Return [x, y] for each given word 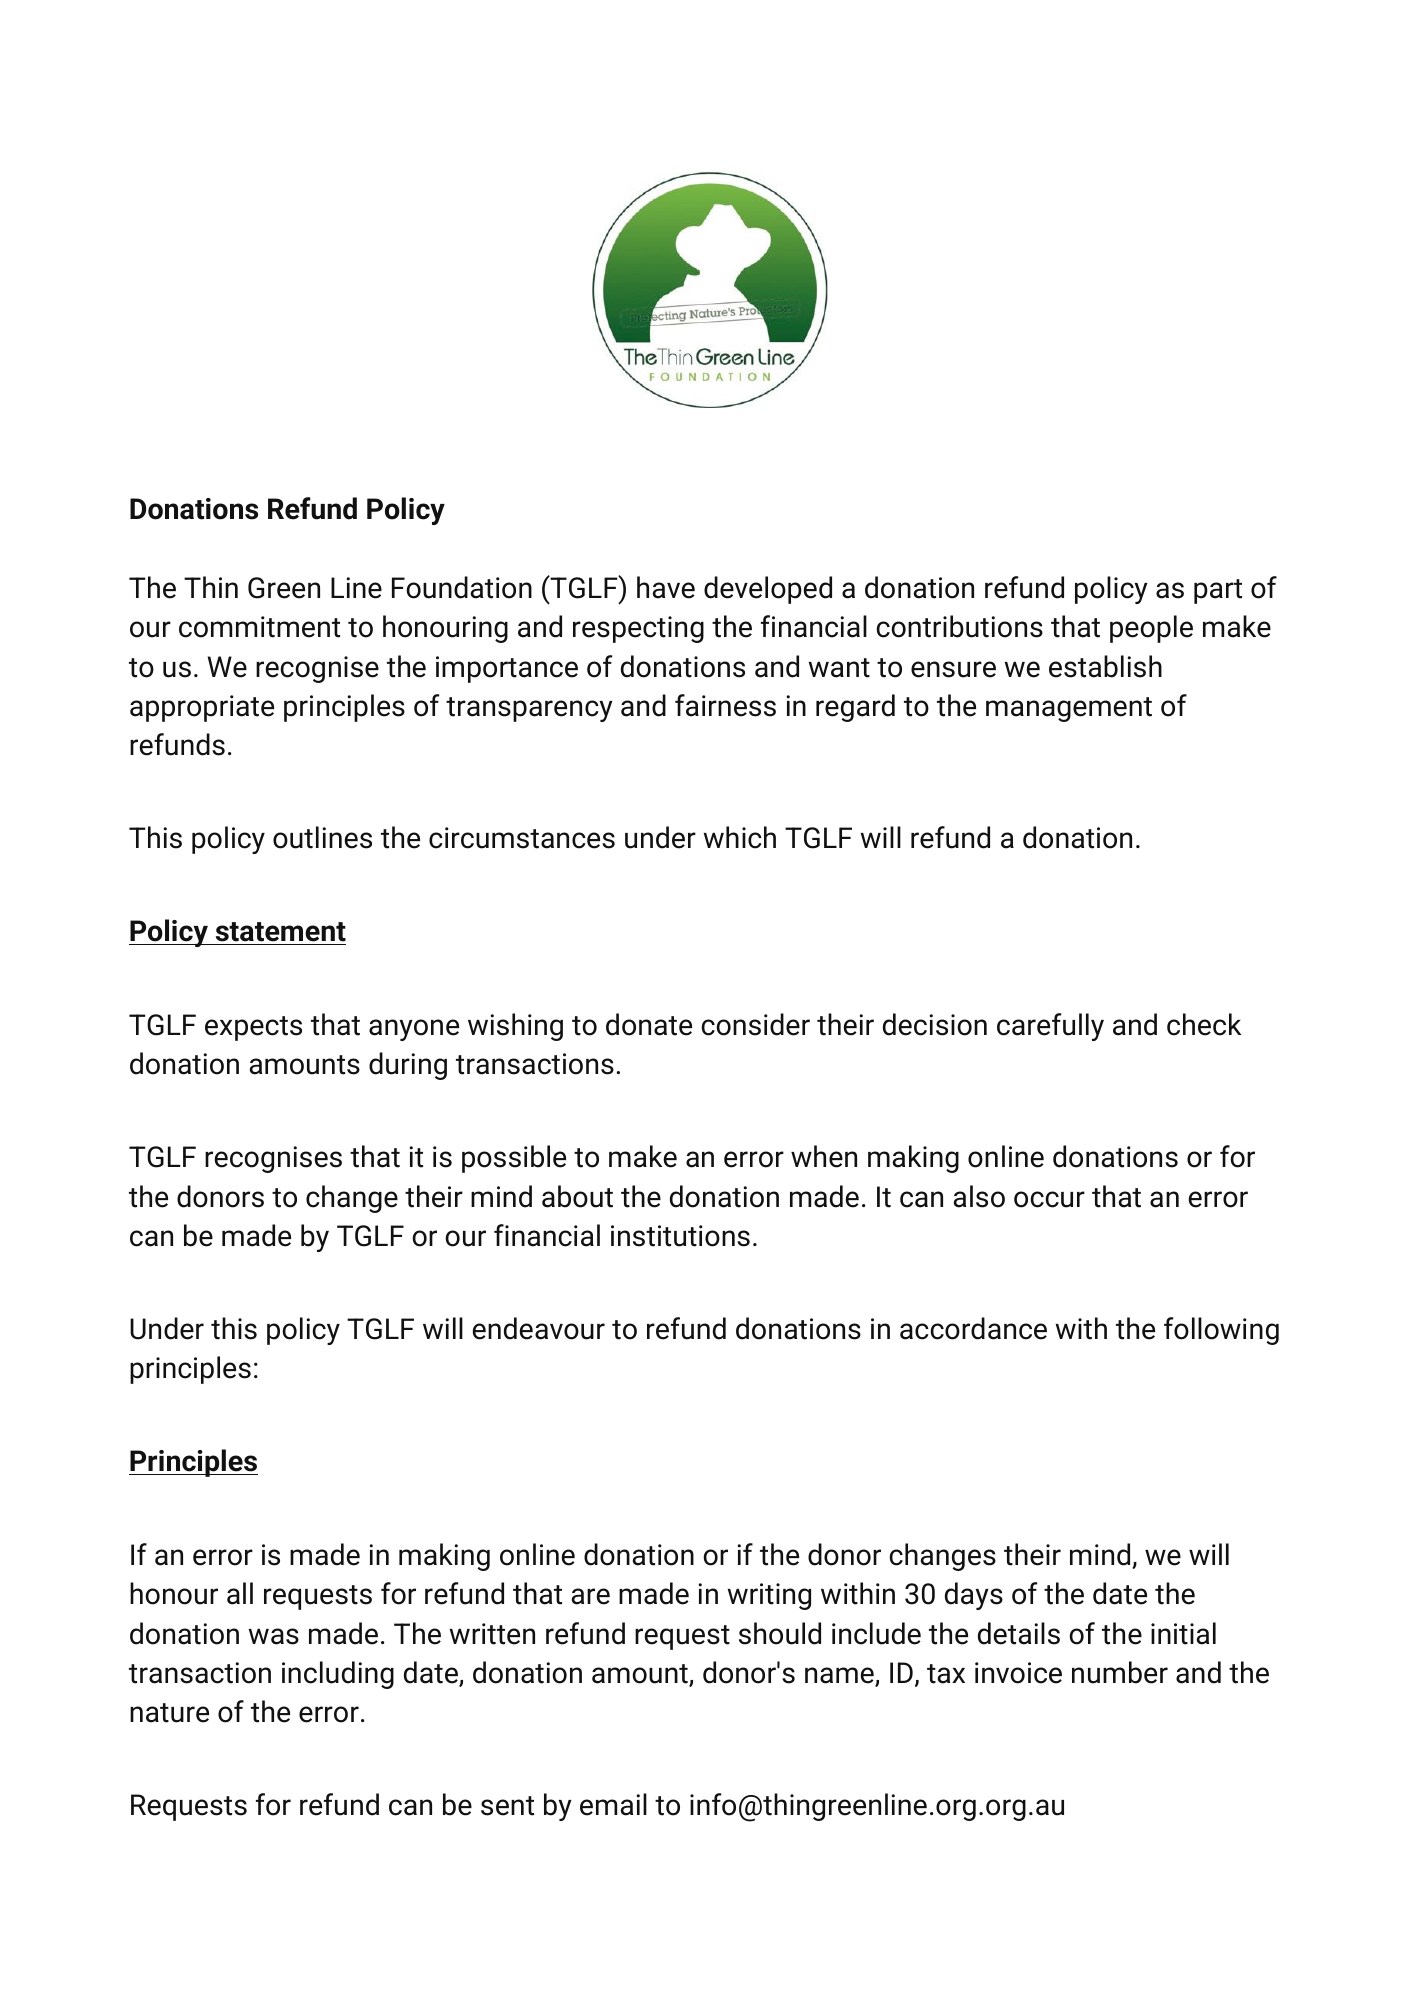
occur [1049, 1199]
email [613, 1804]
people [1151, 629]
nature [169, 1713]
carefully [1050, 1027]
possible [514, 1159]
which [739, 837]
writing [769, 1596]
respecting [638, 629]
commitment [259, 627]
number [1120, 1672]
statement [279, 933]
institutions [680, 1236]
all [240, 1593]
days [974, 1596]
